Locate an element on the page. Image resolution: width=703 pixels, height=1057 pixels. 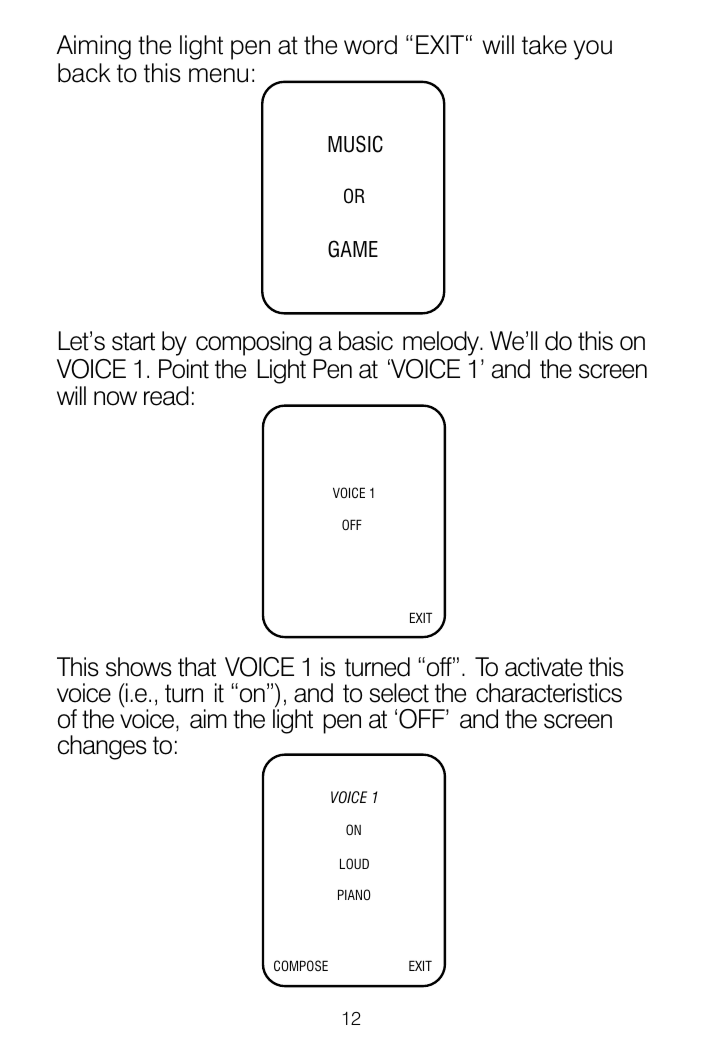
activate is located at coordinates (543, 667).
